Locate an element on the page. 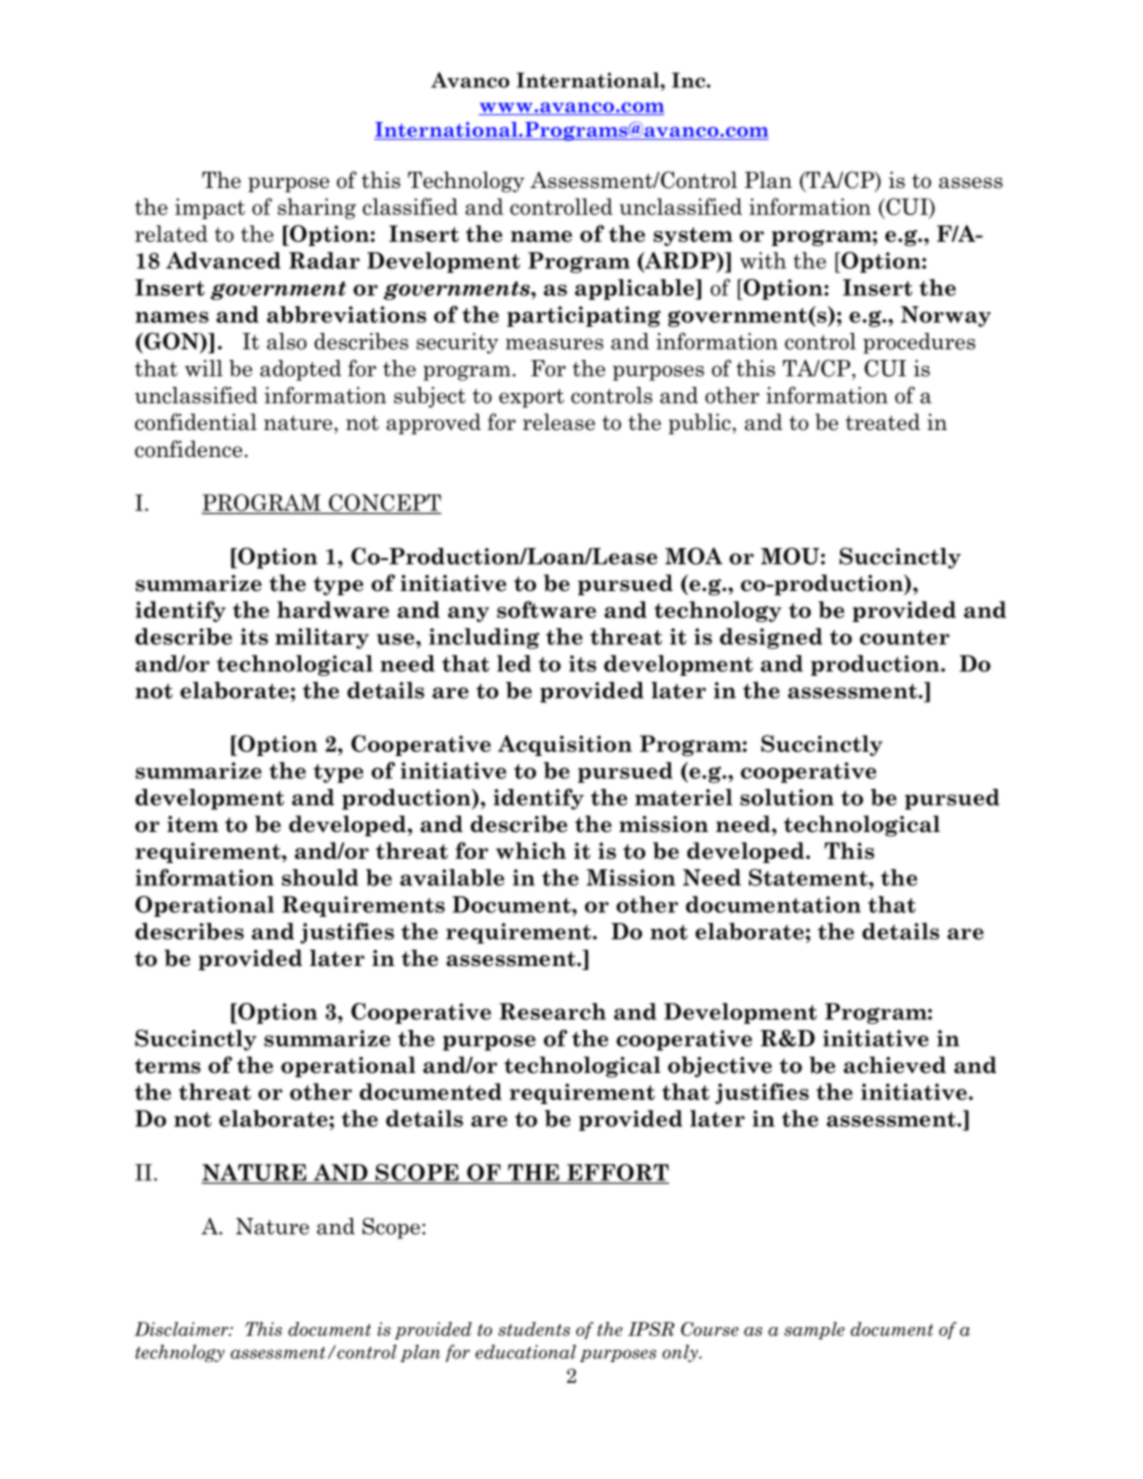  item is located at coordinates (193, 824).
